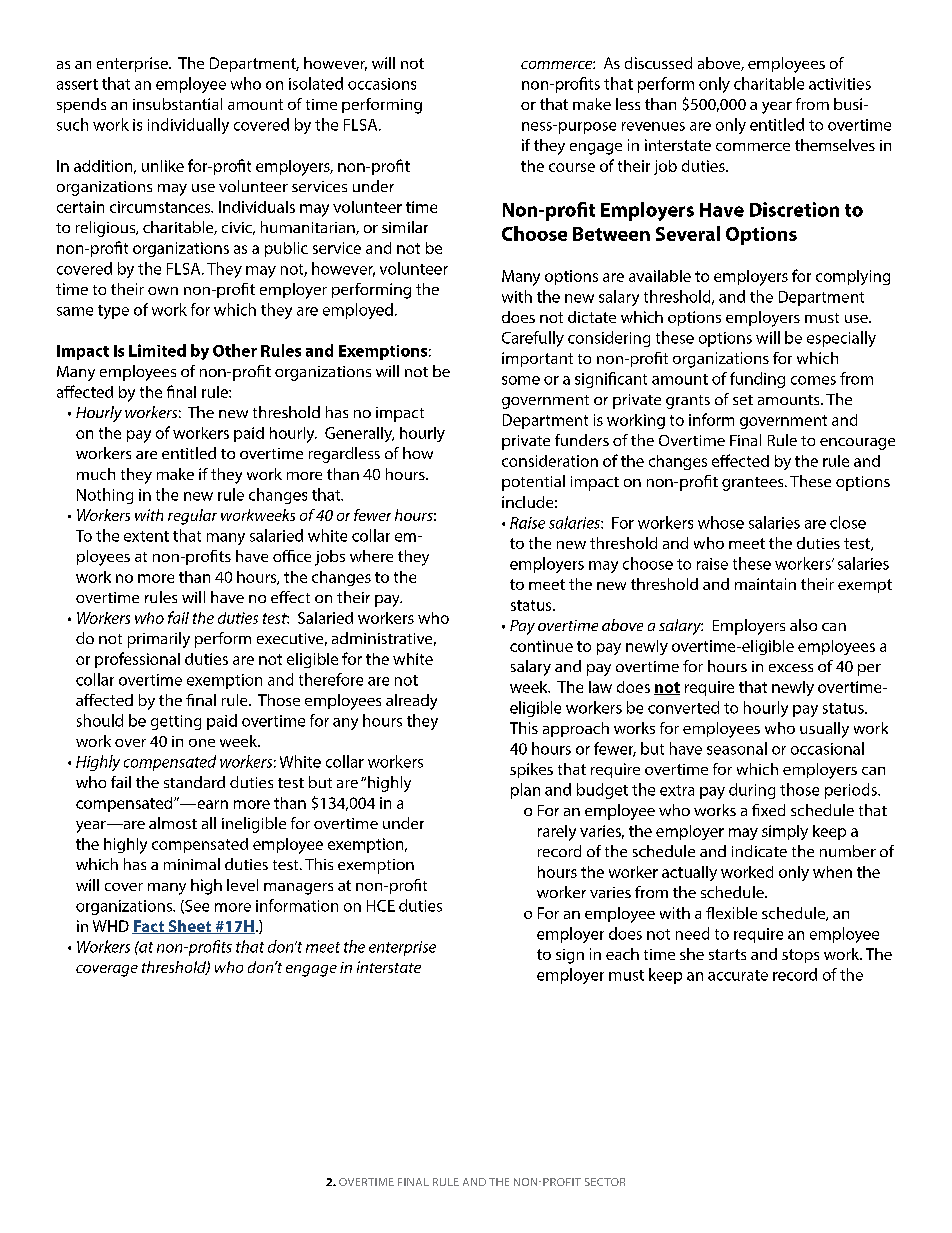 The width and height of the document is (952, 1233). I want to click on occasions, so click(382, 84).
